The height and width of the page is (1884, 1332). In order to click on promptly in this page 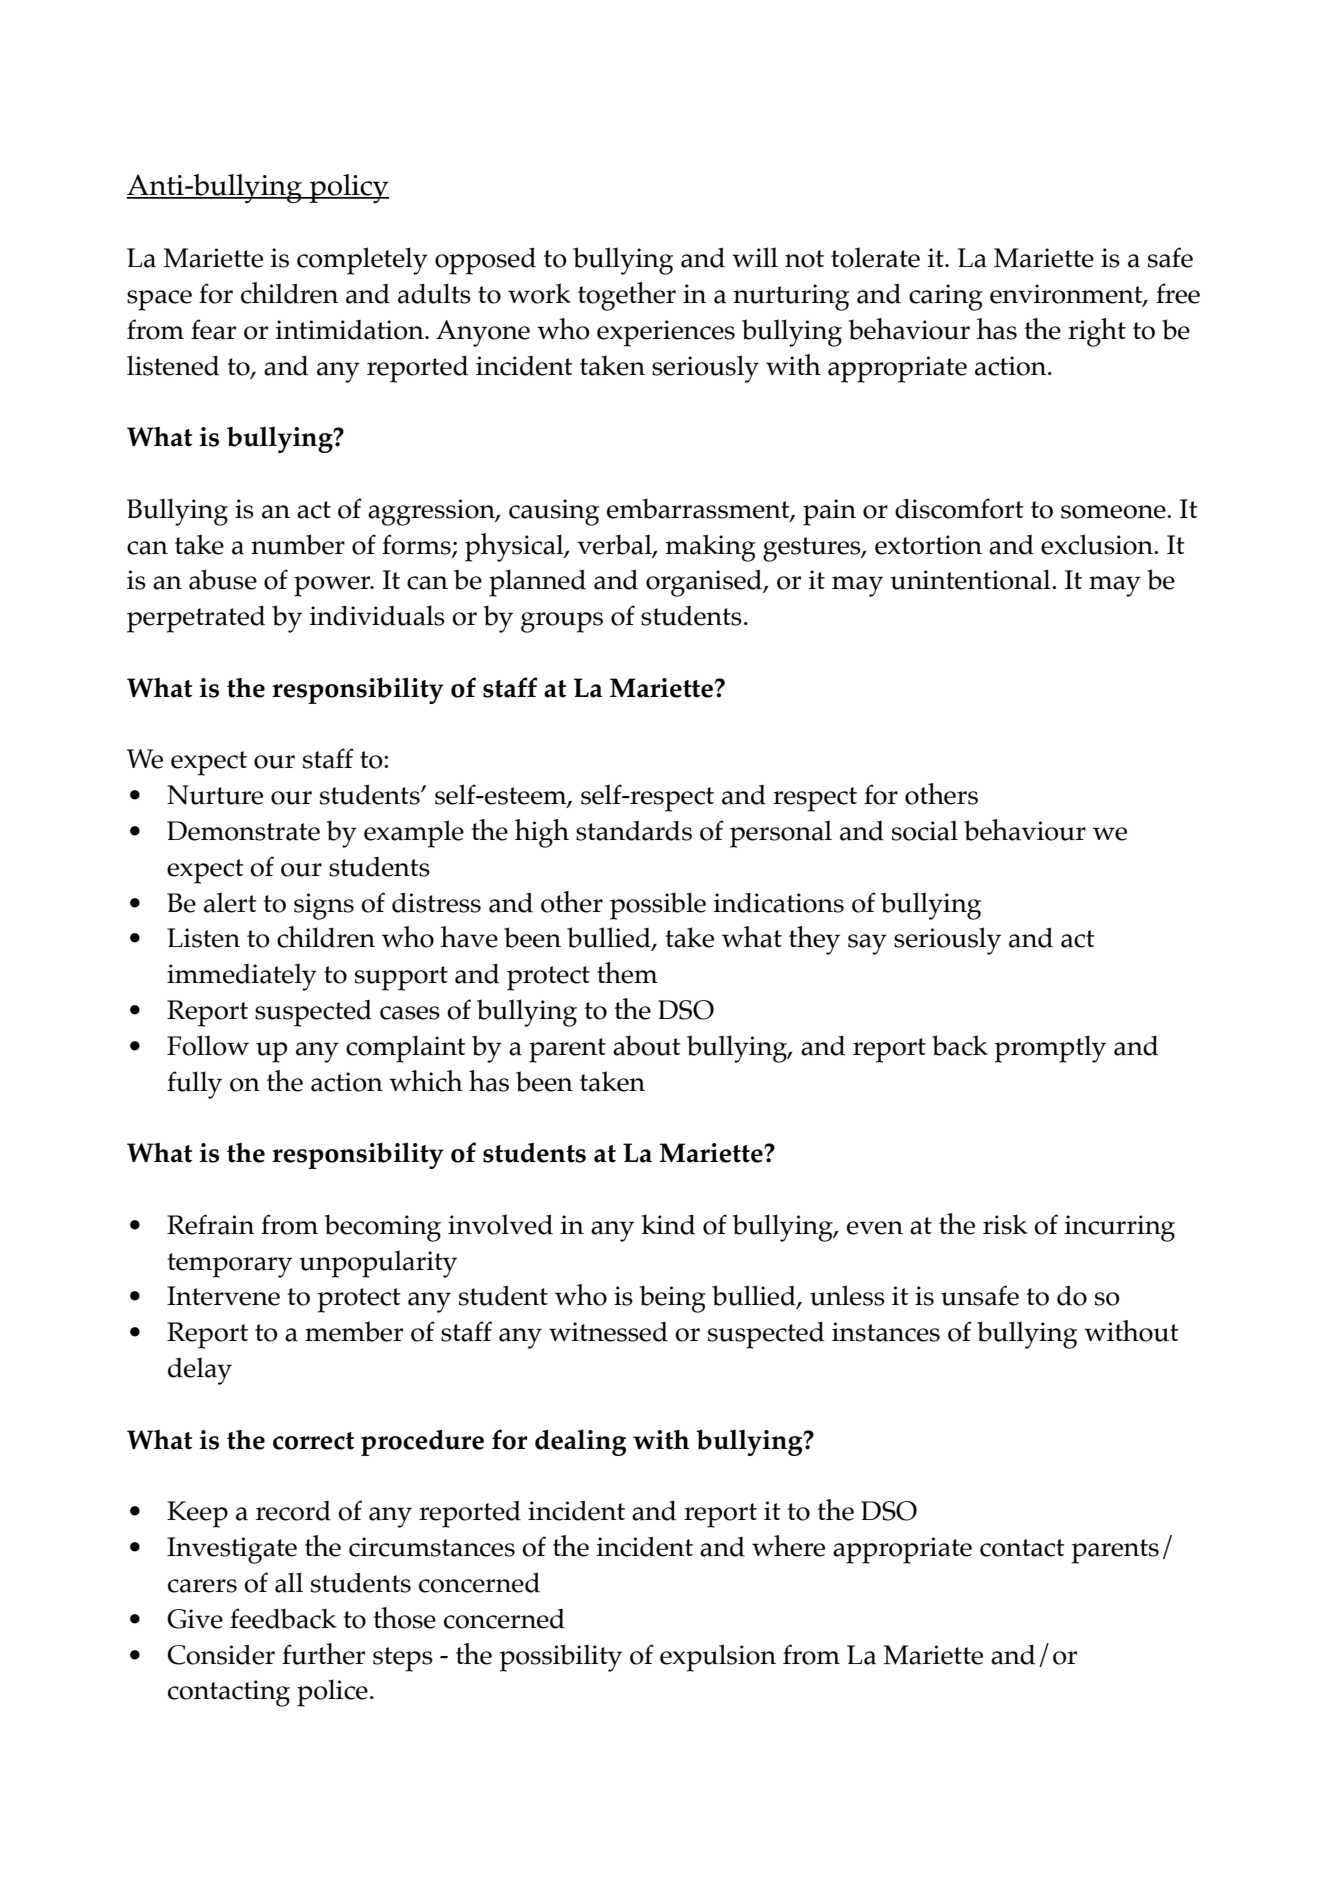, I will do `click(1050, 1049)`.
